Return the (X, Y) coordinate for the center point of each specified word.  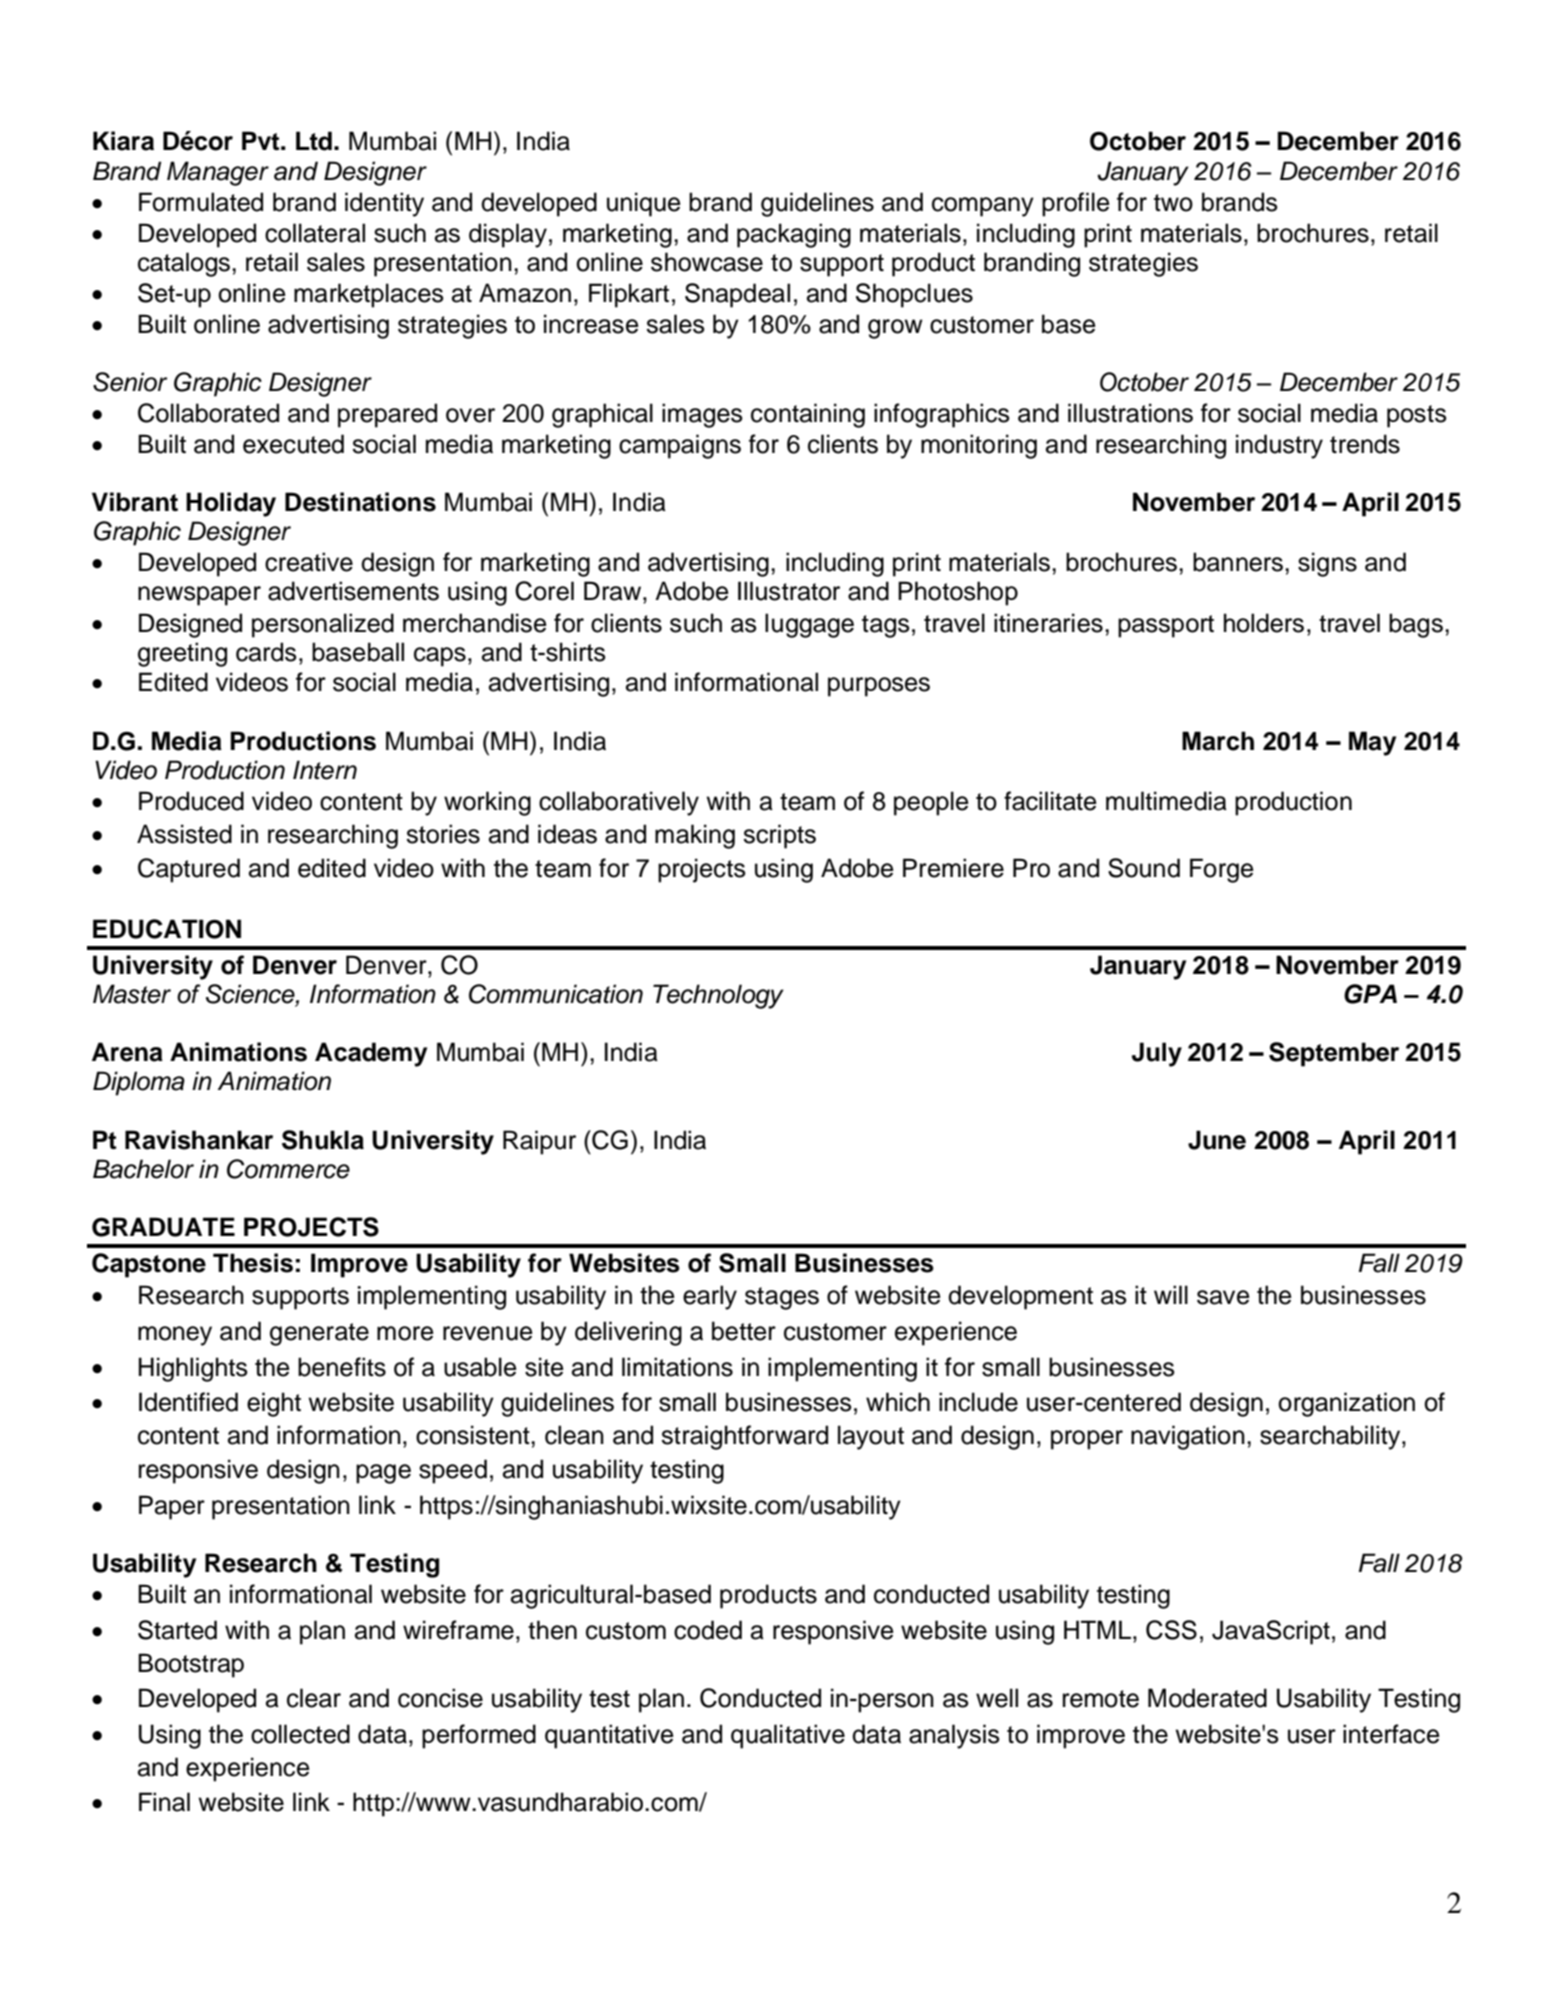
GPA (1370, 994)
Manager (218, 173)
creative (309, 562)
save (1223, 1297)
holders (1264, 623)
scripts (779, 836)
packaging (794, 235)
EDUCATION (167, 929)
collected (300, 1734)
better (744, 1331)
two (1173, 203)
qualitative (788, 1736)
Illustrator (789, 591)
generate (319, 1334)
